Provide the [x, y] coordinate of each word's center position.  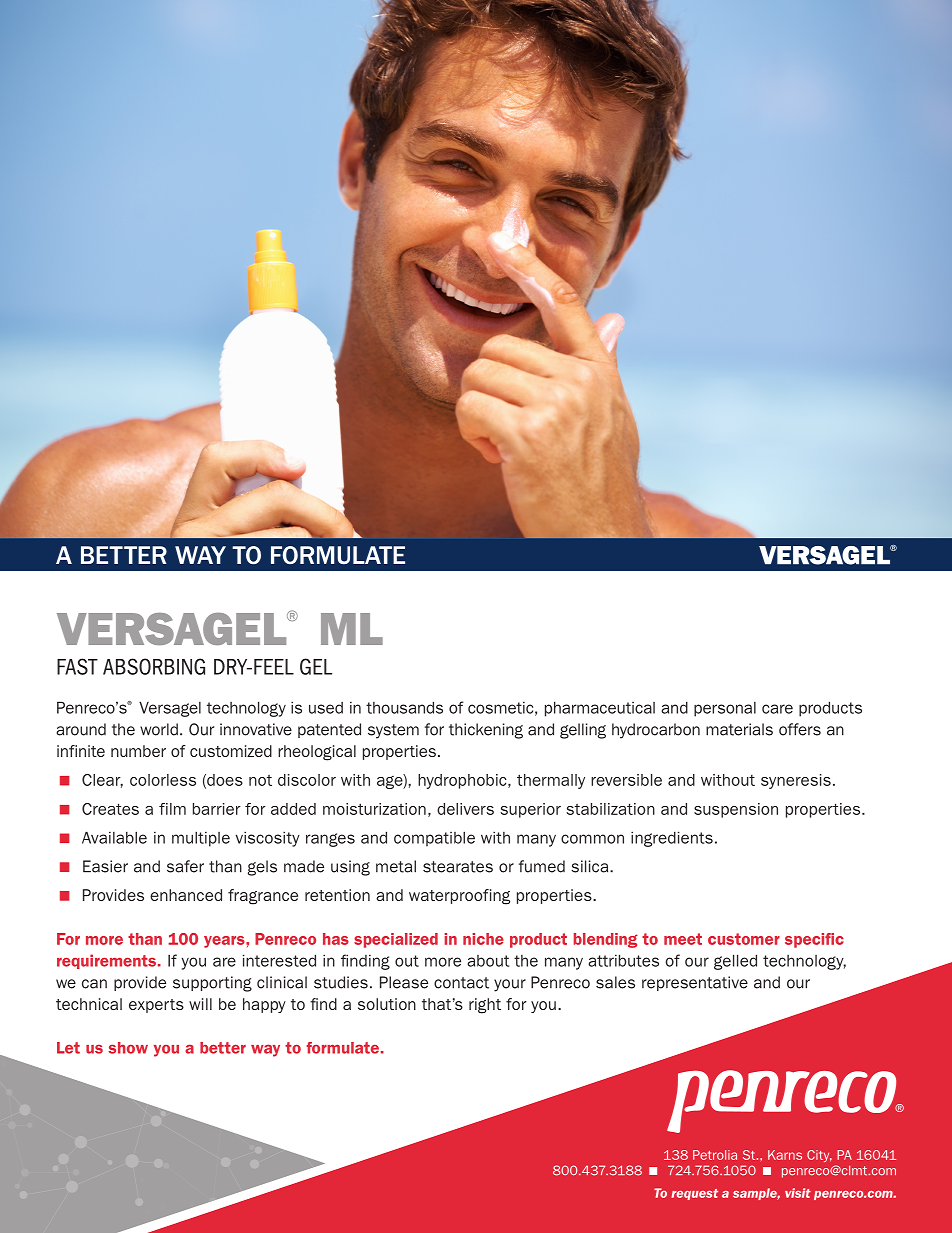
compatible [434, 839]
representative [695, 983]
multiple [201, 839]
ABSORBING [154, 666]
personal [725, 709]
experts [156, 1006]
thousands [404, 707]
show [128, 1048]
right [485, 1006]
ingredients [672, 839]
